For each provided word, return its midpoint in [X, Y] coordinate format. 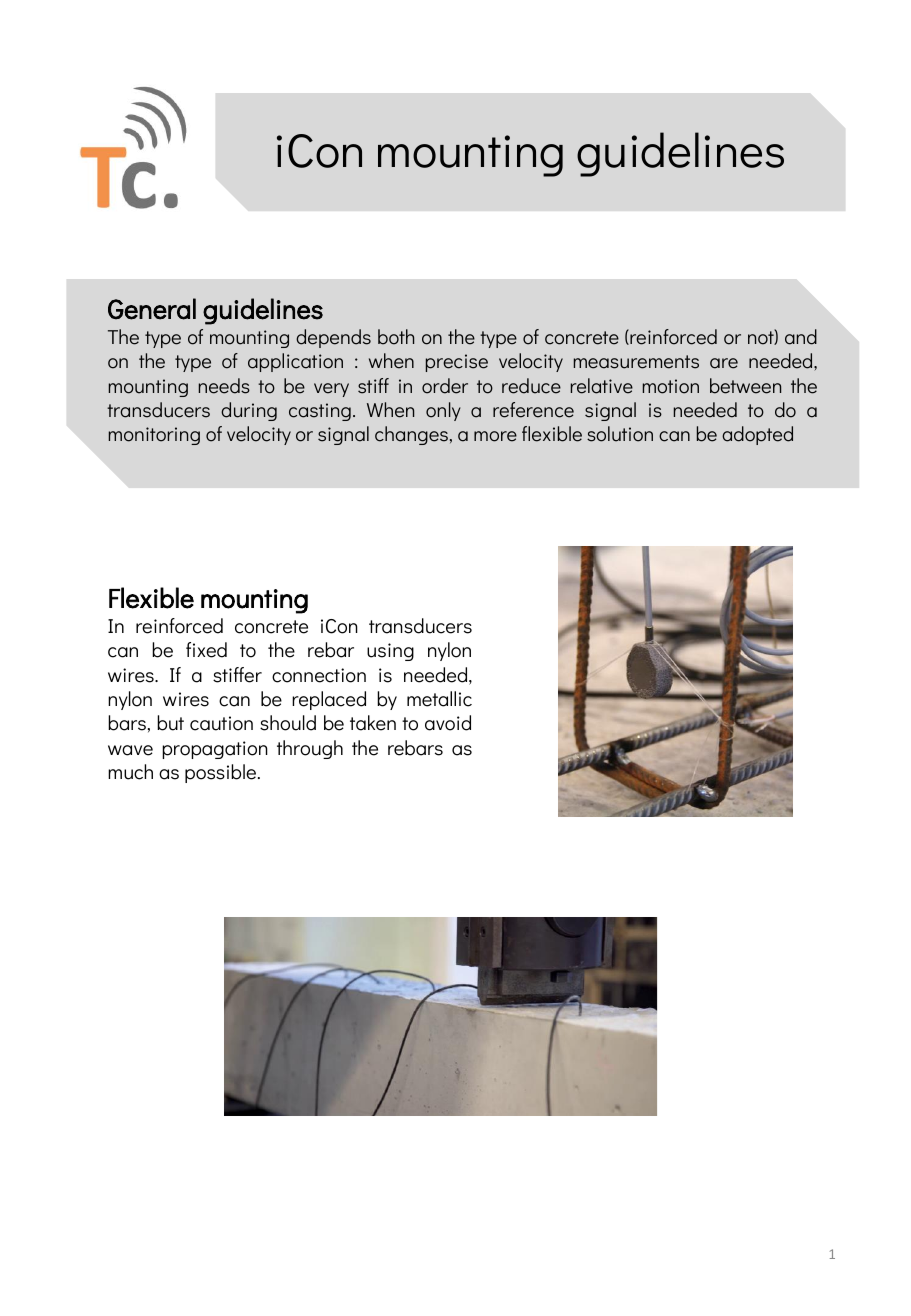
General [152, 309]
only [443, 411]
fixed [206, 650]
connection [319, 675]
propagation [215, 750]
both [396, 337]
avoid [448, 723]
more [495, 436]
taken [373, 723]
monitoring [154, 436]
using [390, 652]
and [801, 337]
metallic [439, 699]
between [745, 386]
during [249, 411]
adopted [757, 435]
